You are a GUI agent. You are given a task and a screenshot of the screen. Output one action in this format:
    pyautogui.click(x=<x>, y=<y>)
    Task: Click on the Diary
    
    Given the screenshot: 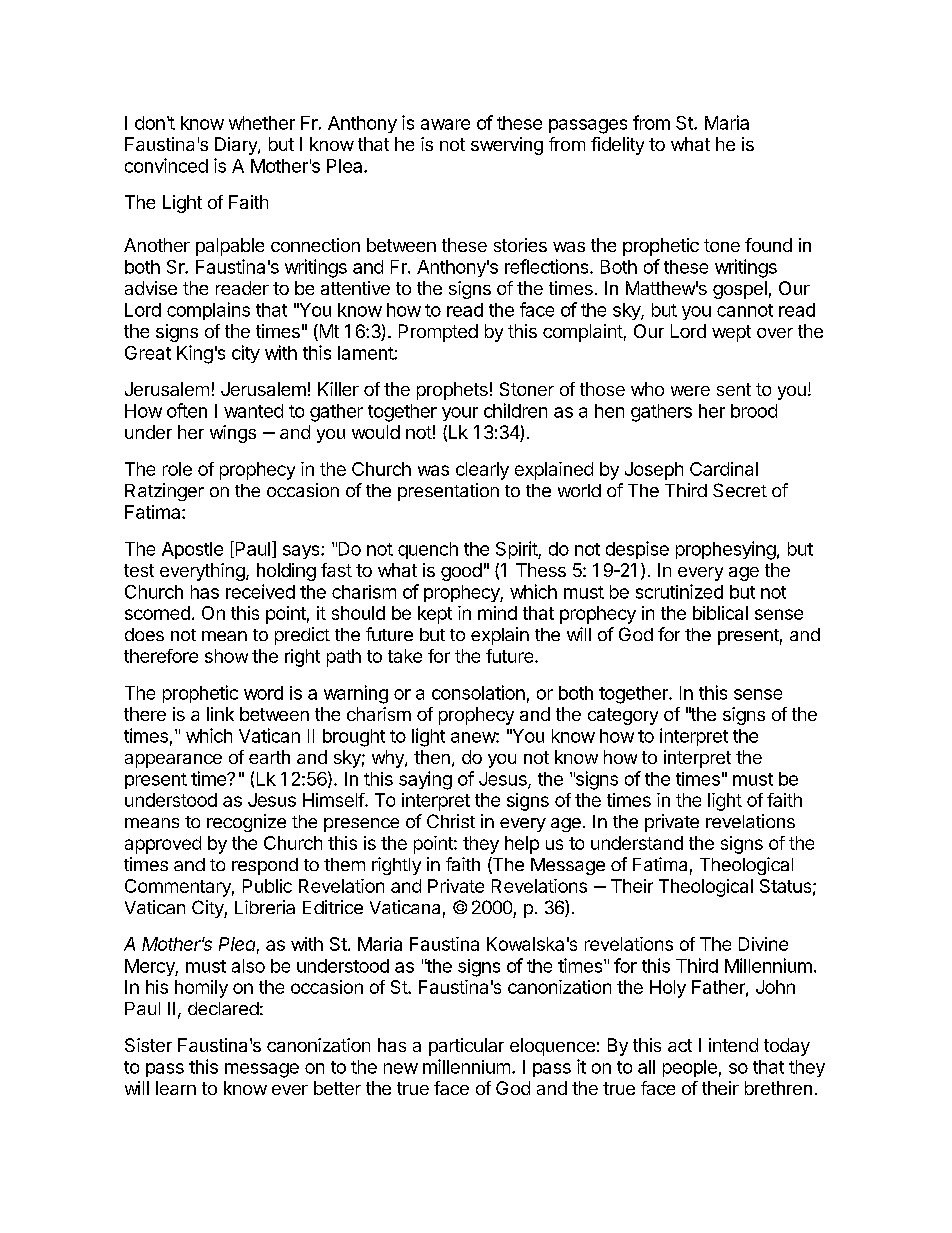 What is the action you would take?
    pyautogui.click(x=237, y=146)
